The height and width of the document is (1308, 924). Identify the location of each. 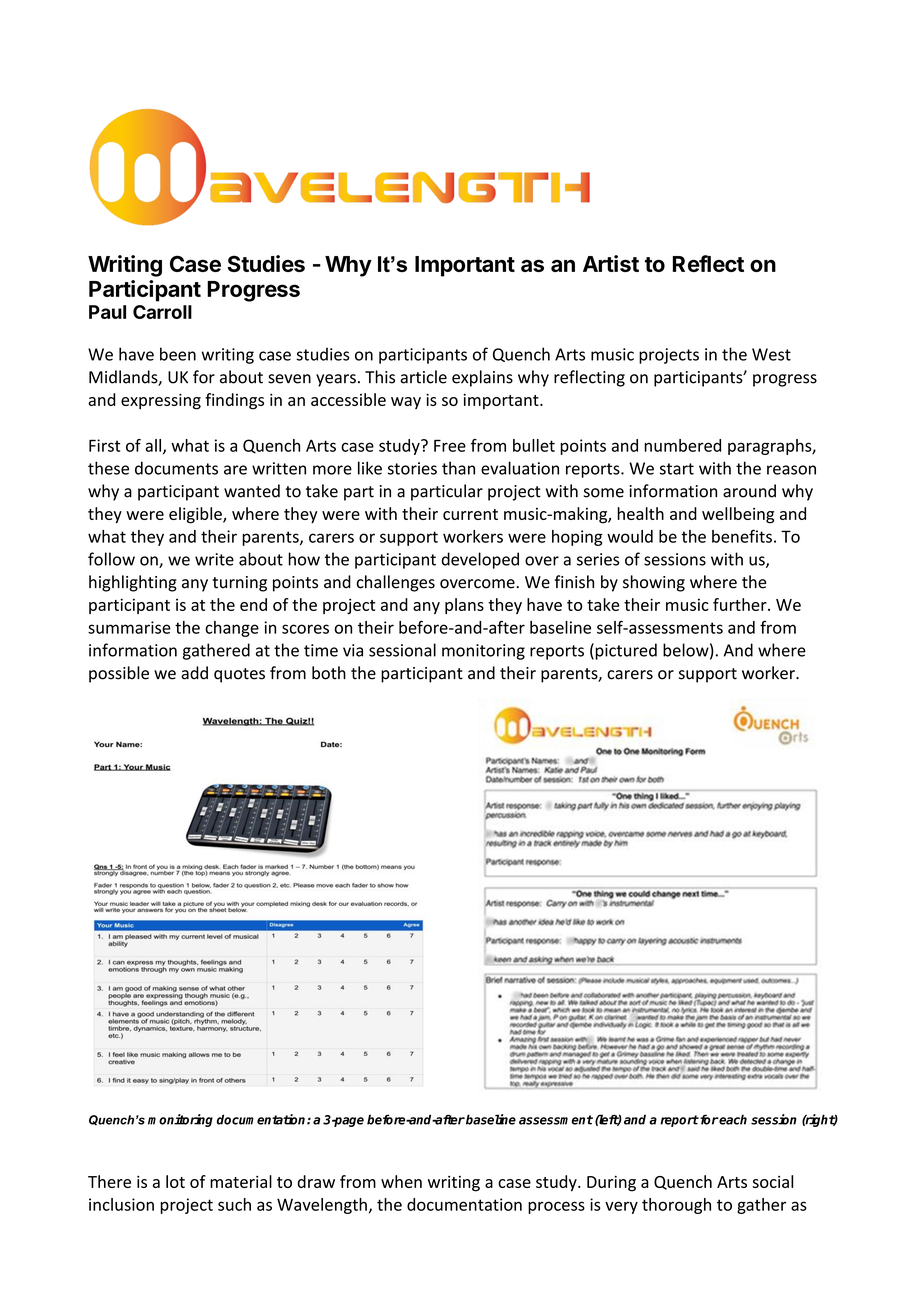
(732, 1119).
